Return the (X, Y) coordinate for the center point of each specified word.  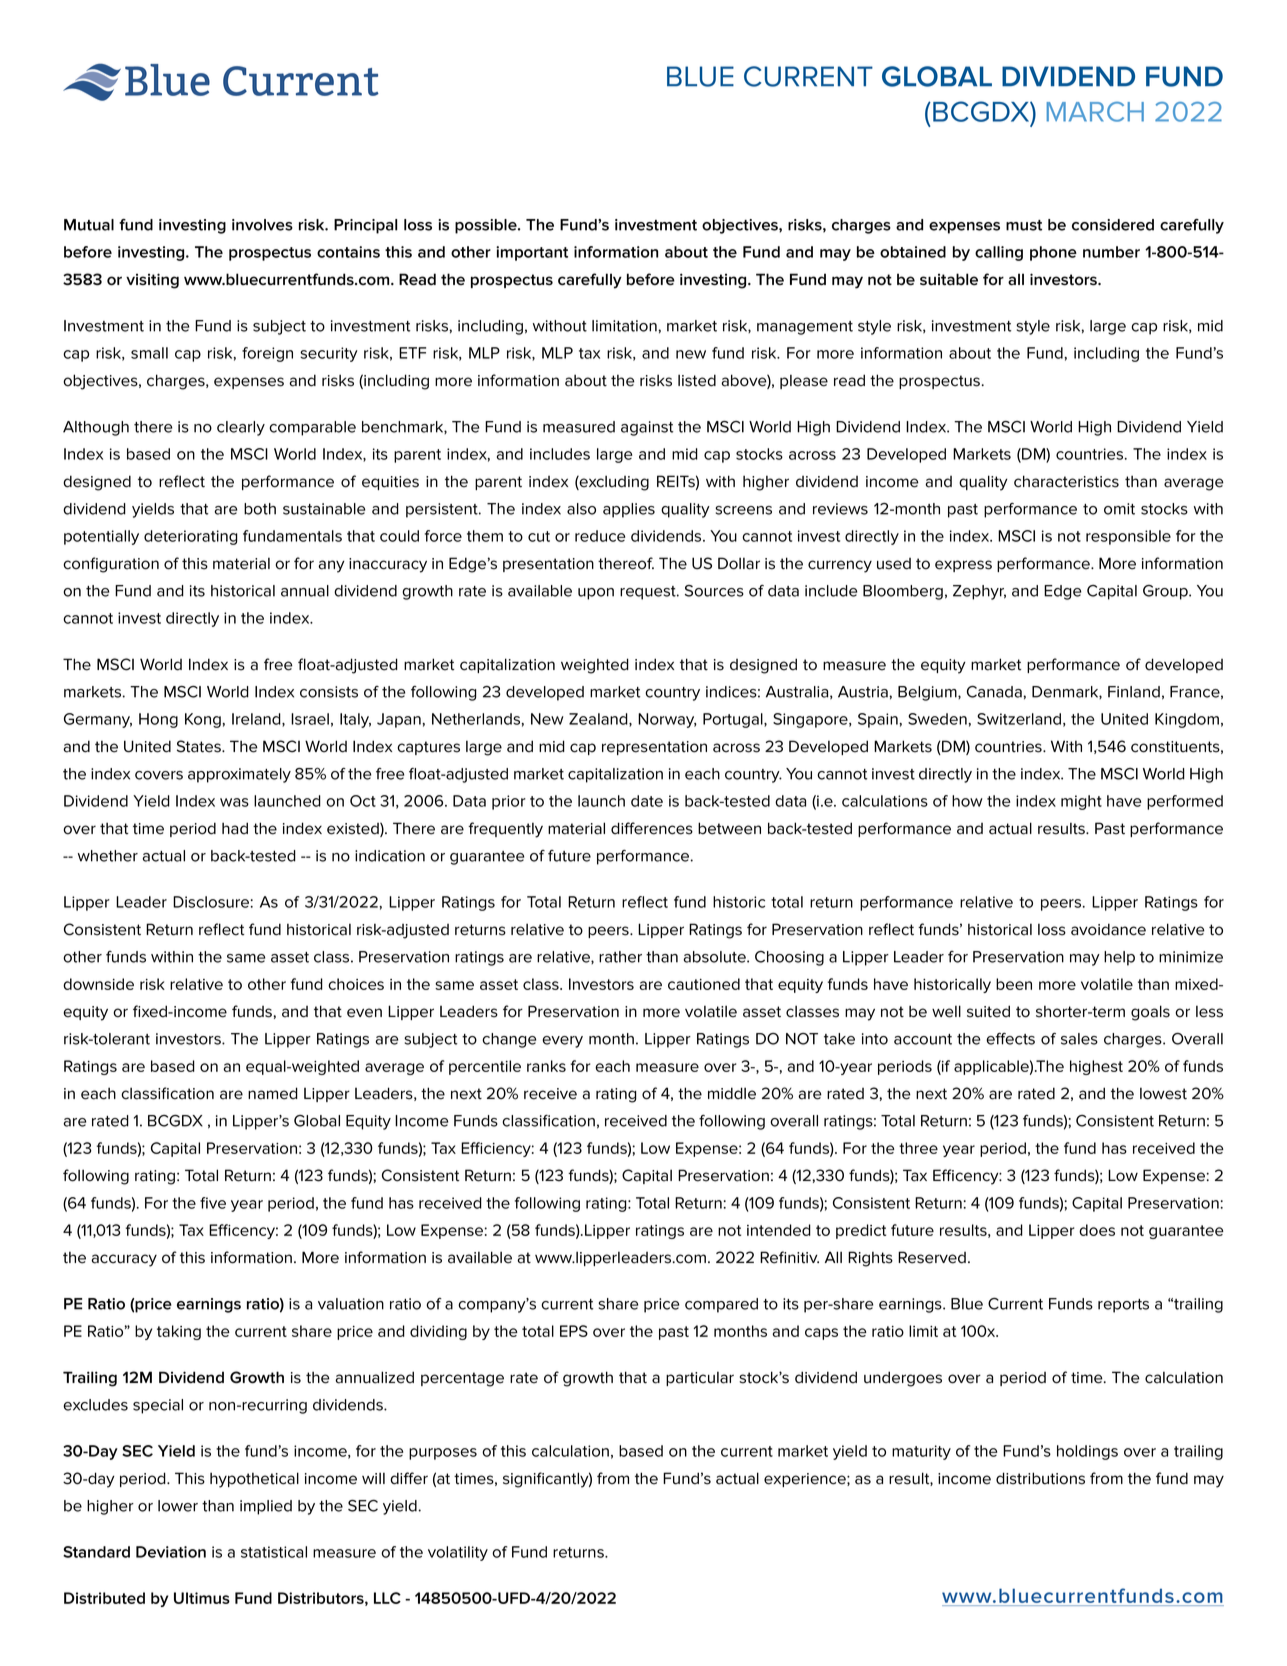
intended (779, 1230)
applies (629, 510)
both (260, 509)
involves (262, 225)
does (1097, 1230)
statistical (274, 1552)
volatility (458, 1553)
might (1081, 802)
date (647, 801)
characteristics (1066, 481)
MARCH (1095, 112)
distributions (1040, 1478)
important (532, 253)
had (235, 828)
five (213, 1203)
